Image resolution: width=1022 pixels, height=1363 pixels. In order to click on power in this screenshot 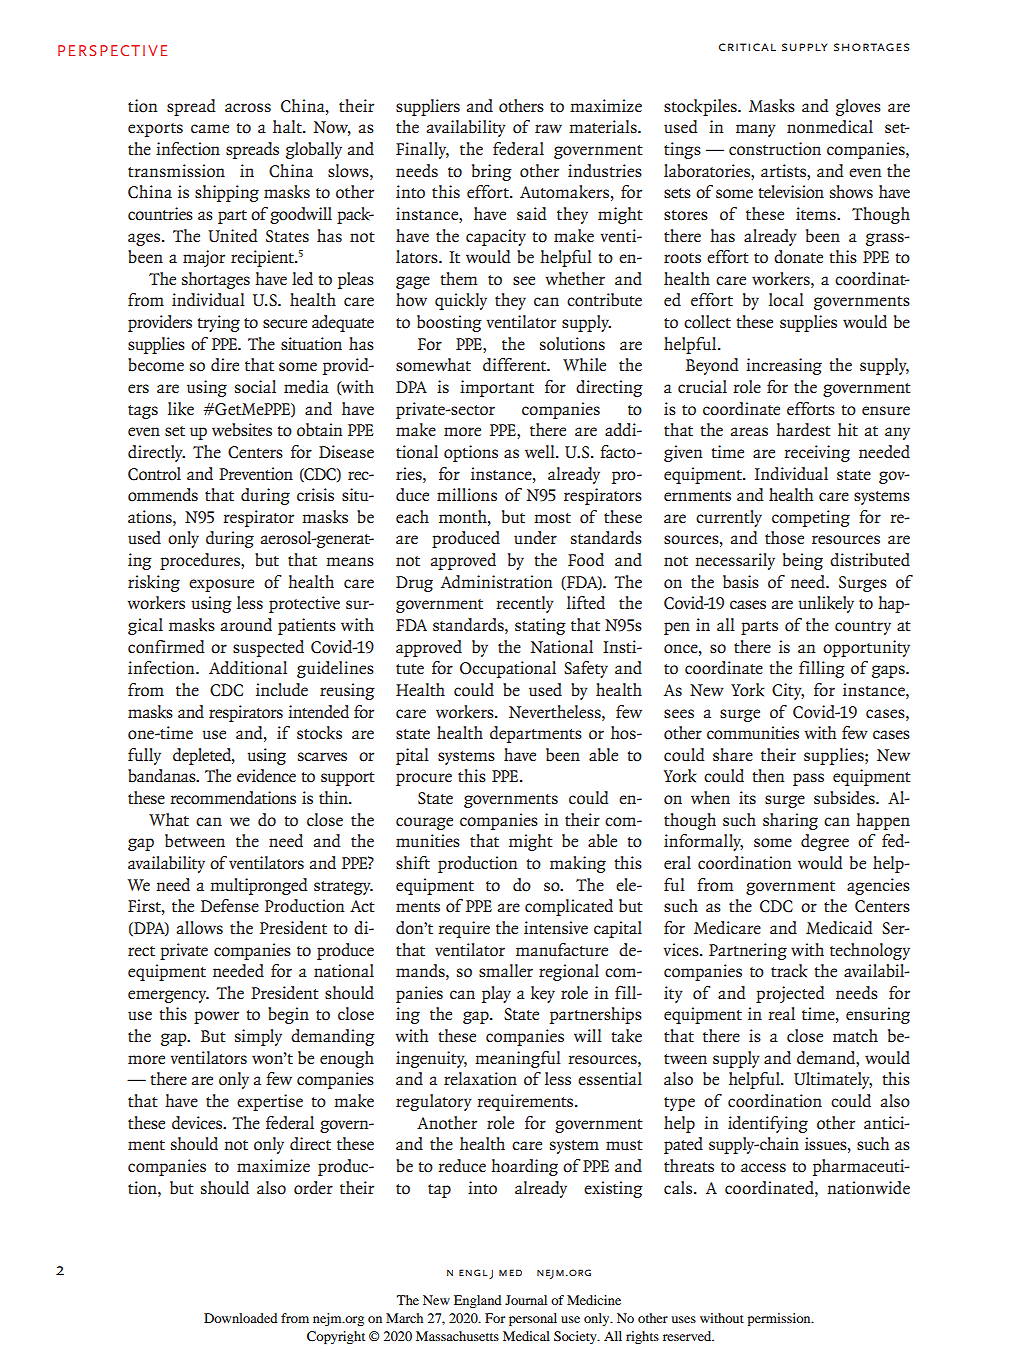, I will do `click(216, 1017)`.
